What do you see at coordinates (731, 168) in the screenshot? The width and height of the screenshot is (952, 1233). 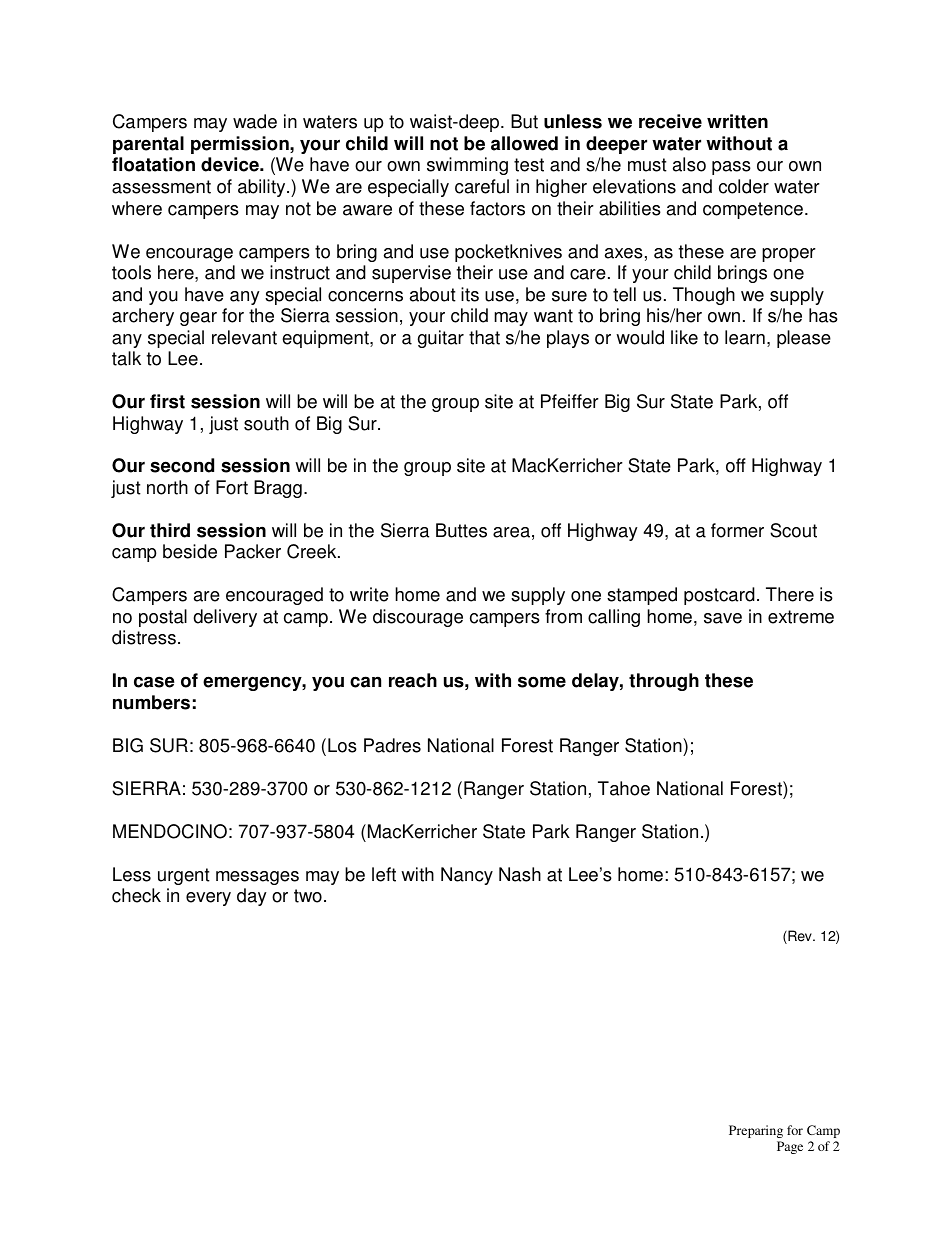 I see `pass` at bounding box center [731, 168].
